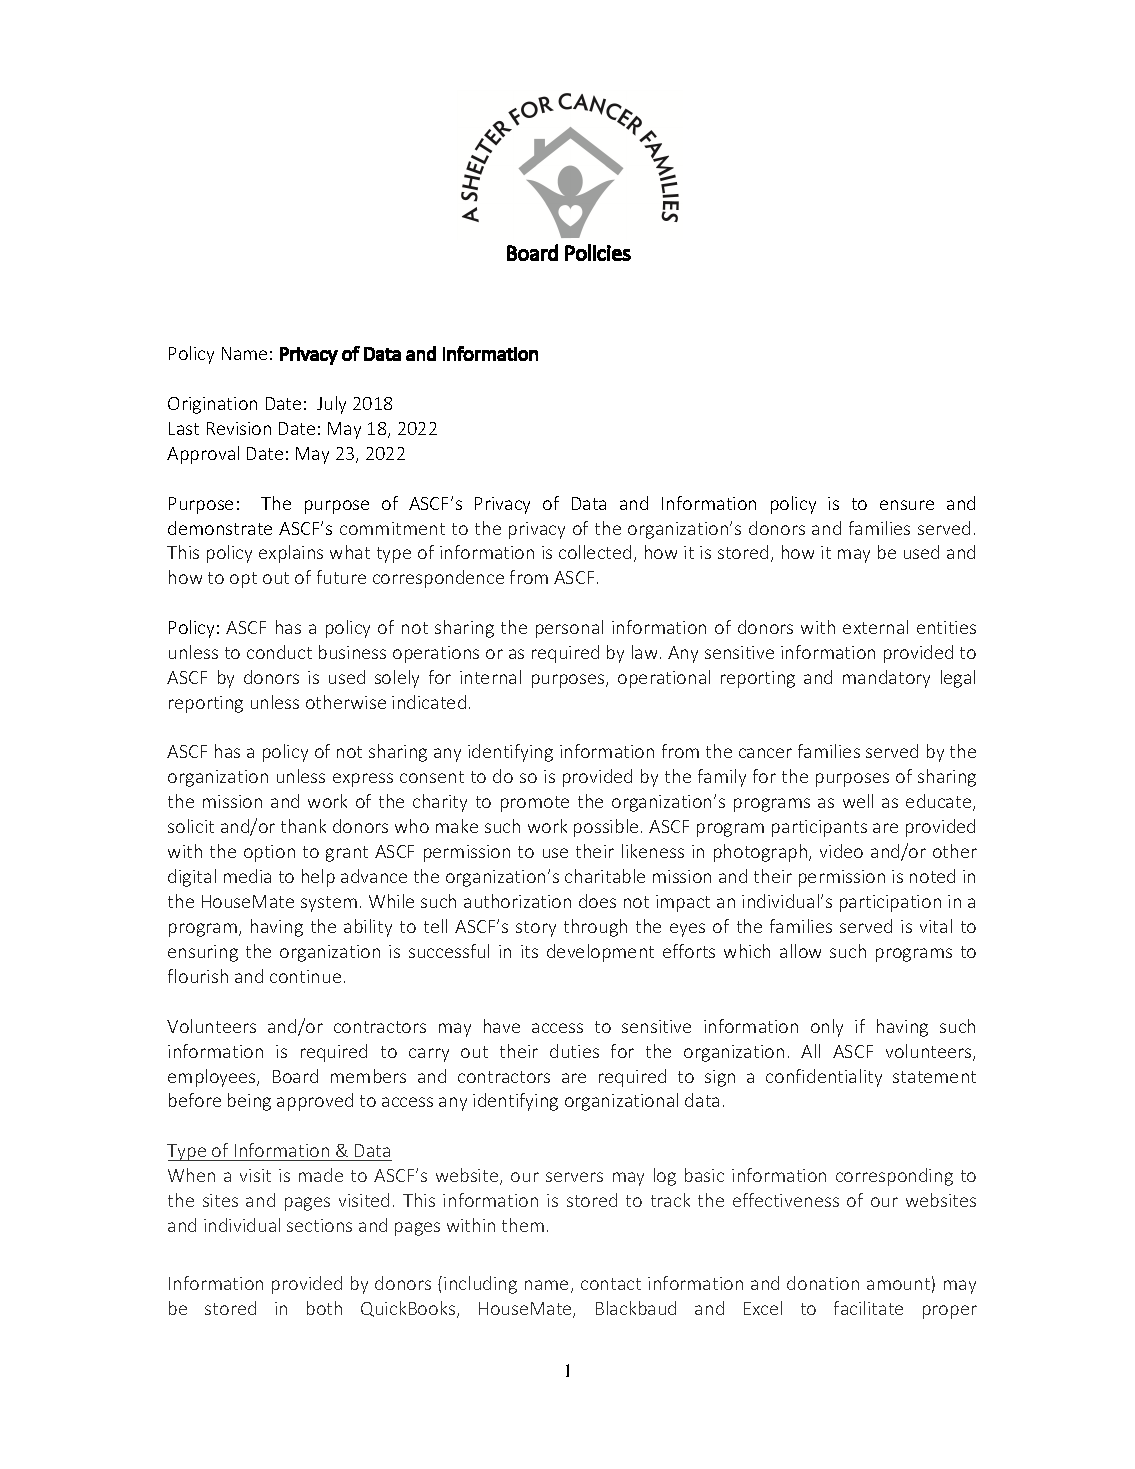 The height and width of the screenshot is (1469, 1135). Describe the element at coordinates (331, 405) in the screenshot. I see `July` at that location.
